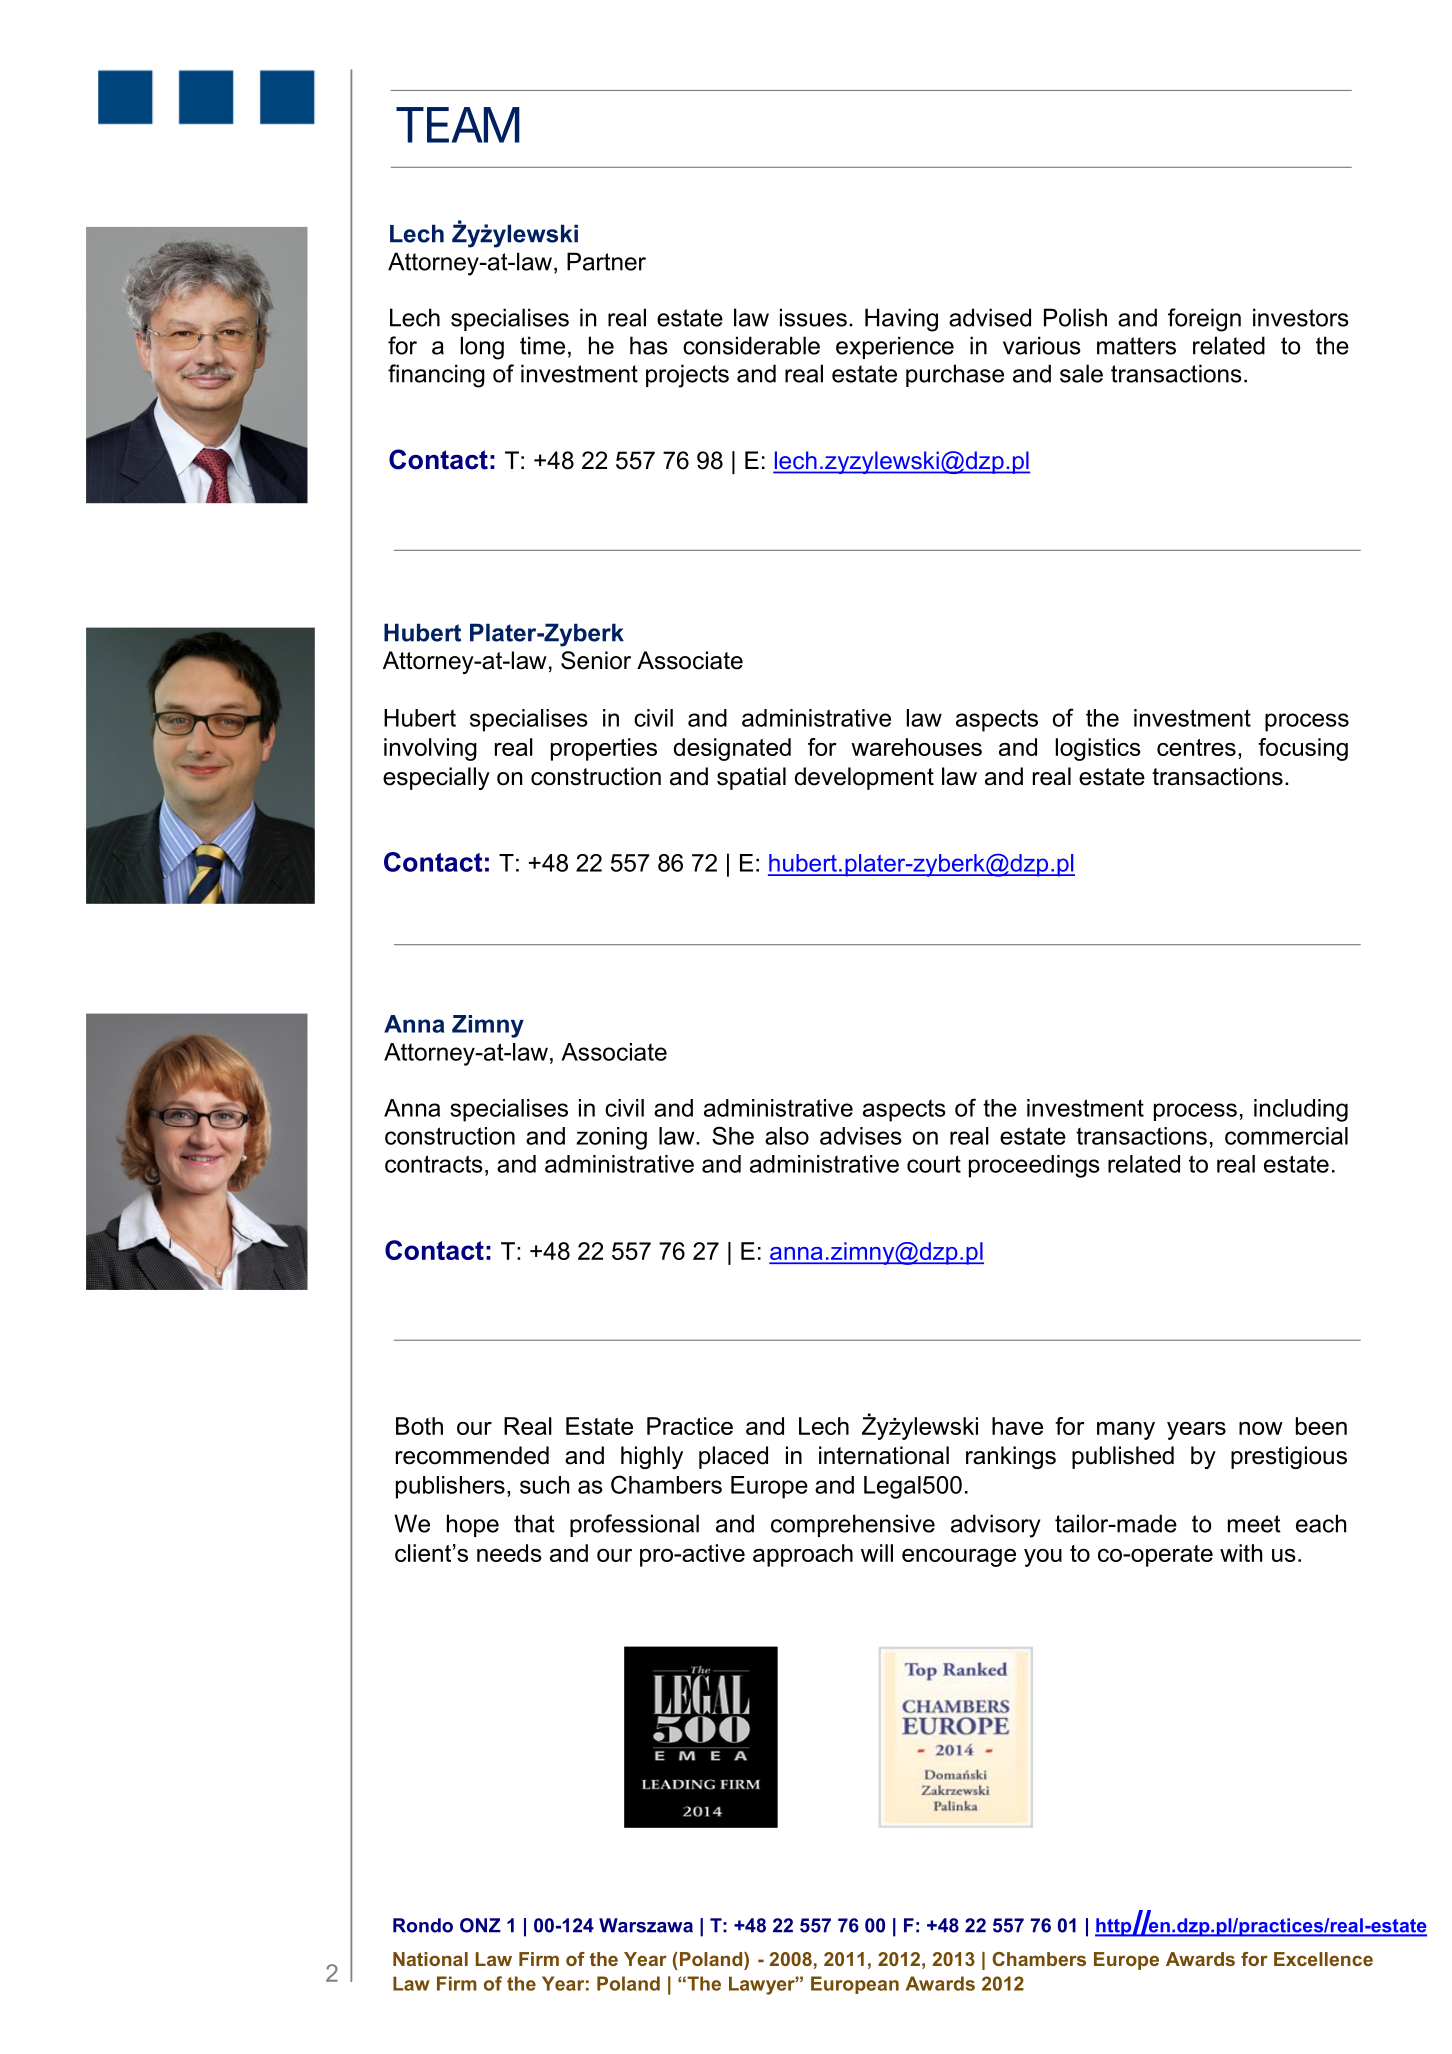 This document has width=1452, height=2054. I want to click on Excellence, so click(1323, 1959).
